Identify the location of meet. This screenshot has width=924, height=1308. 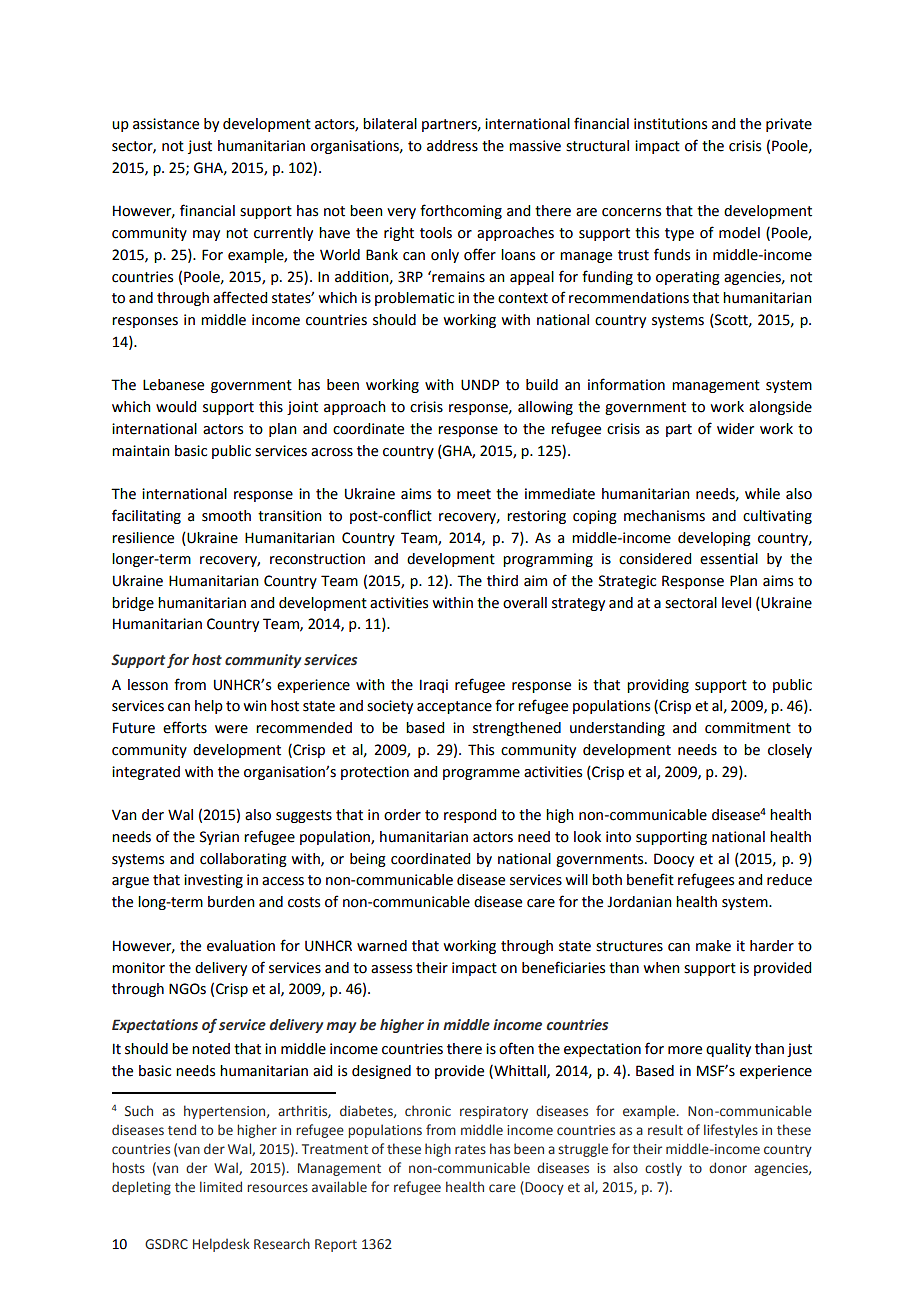
(474, 494).
